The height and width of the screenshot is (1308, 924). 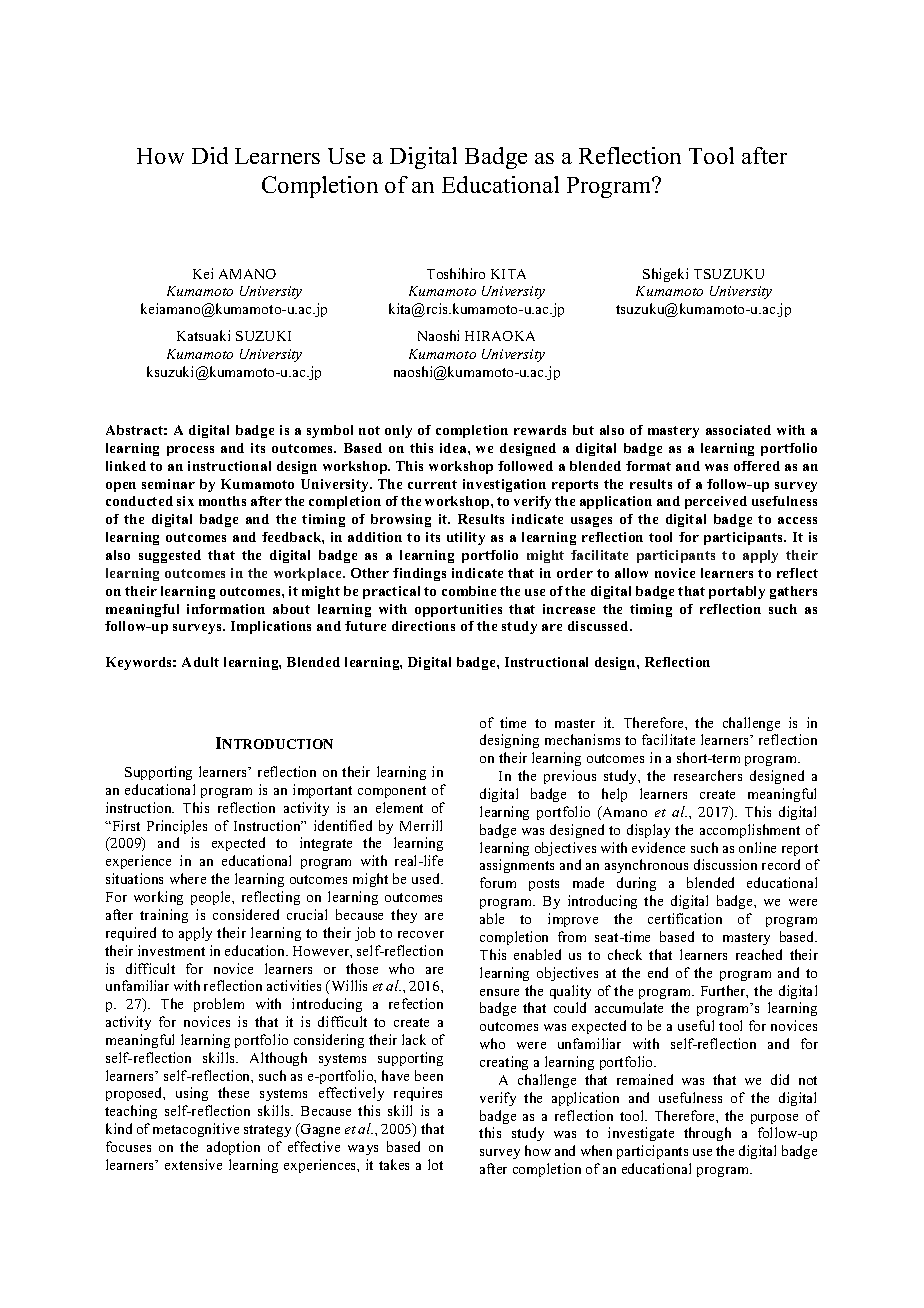 What do you see at coordinates (708, 775) in the screenshot?
I see `researchers` at bounding box center [708, 775].
